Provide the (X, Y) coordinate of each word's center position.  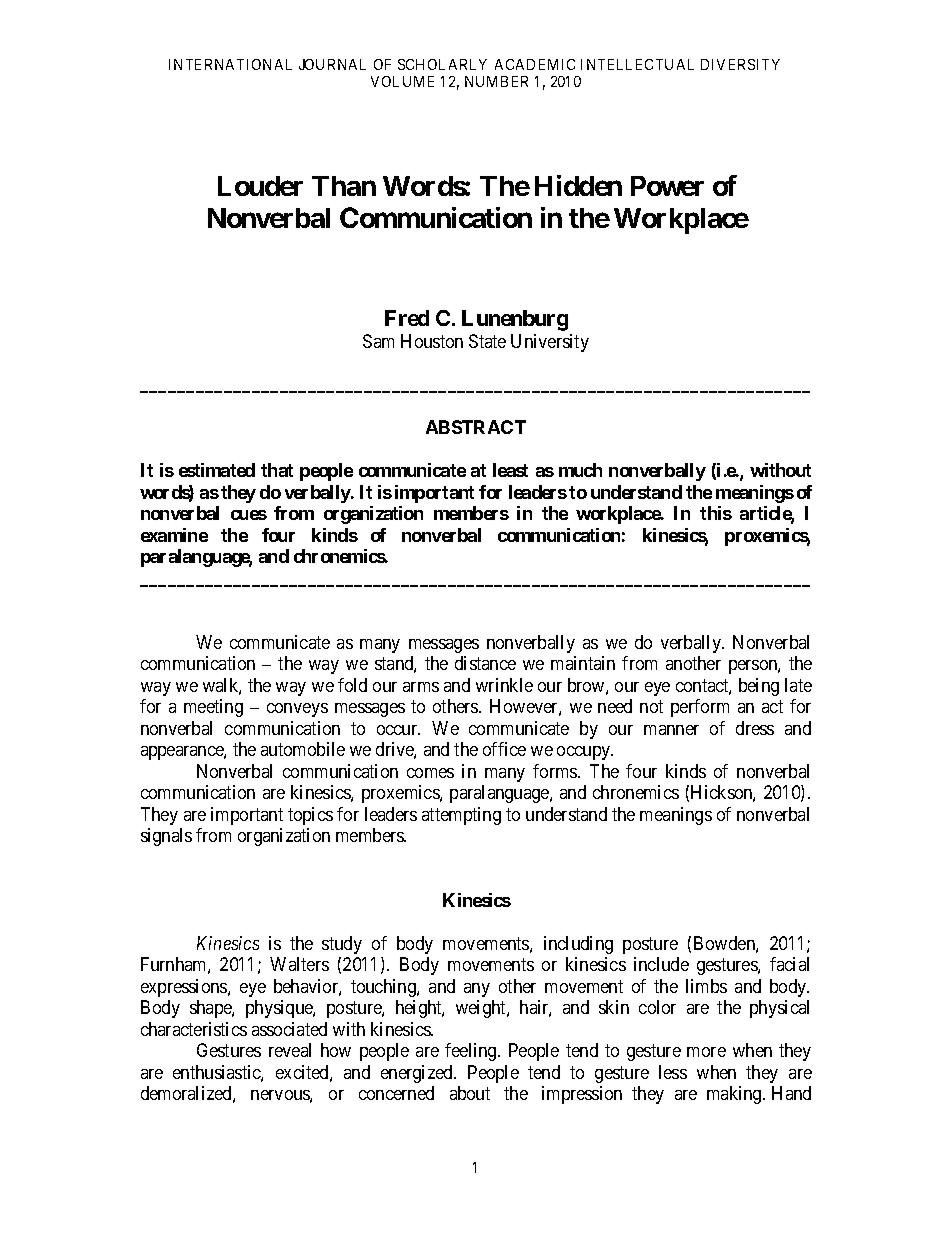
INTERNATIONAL (230, 64)
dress (755, 728)
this (716, 513)
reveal (290, 1050)
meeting (213, 708)
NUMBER (496, 81)
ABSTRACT (476, 427)
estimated (217, 470)
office (504, 749)
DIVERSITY (740, 64)
